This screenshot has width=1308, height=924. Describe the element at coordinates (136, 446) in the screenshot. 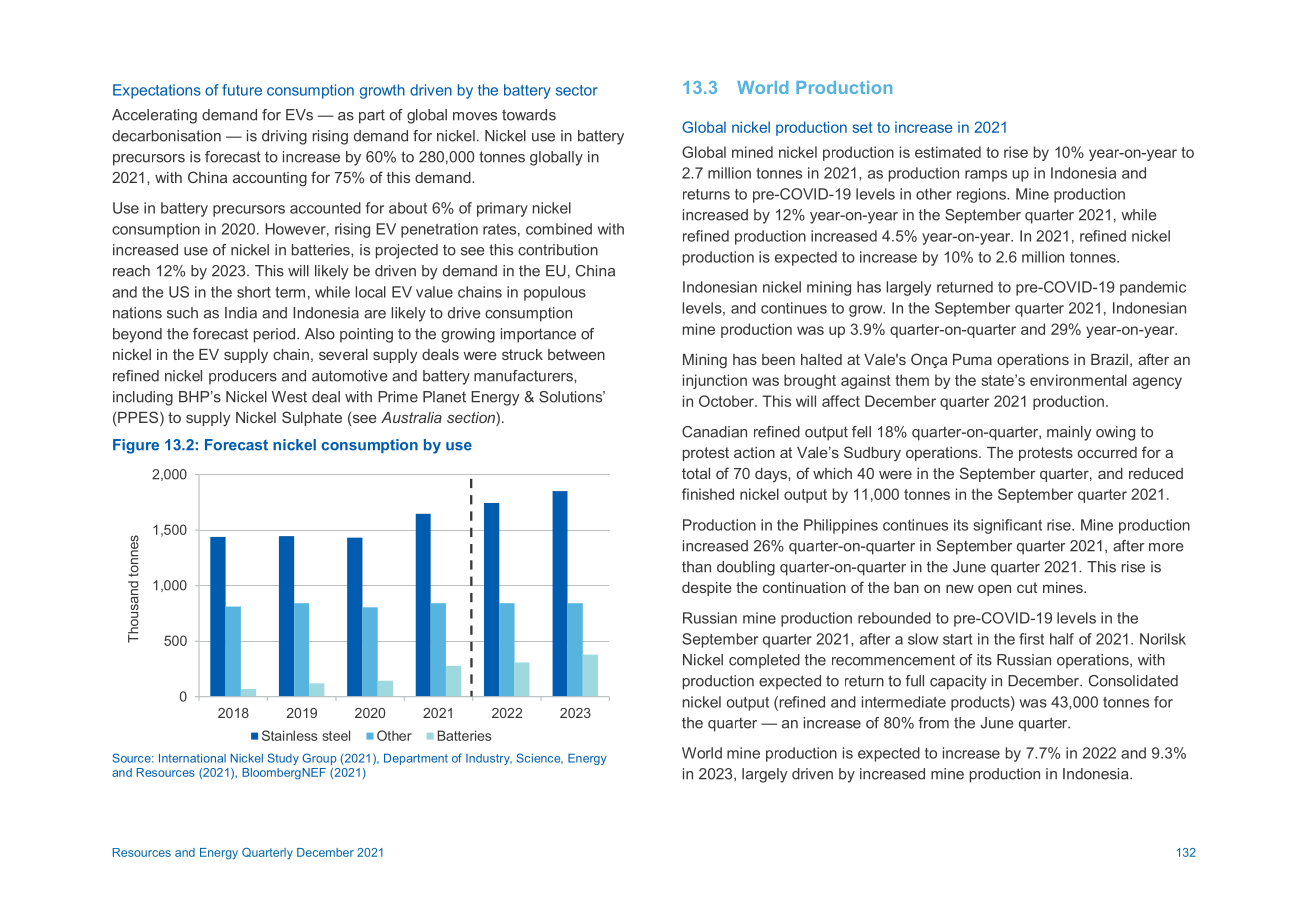

I see `Figure` at that location.
